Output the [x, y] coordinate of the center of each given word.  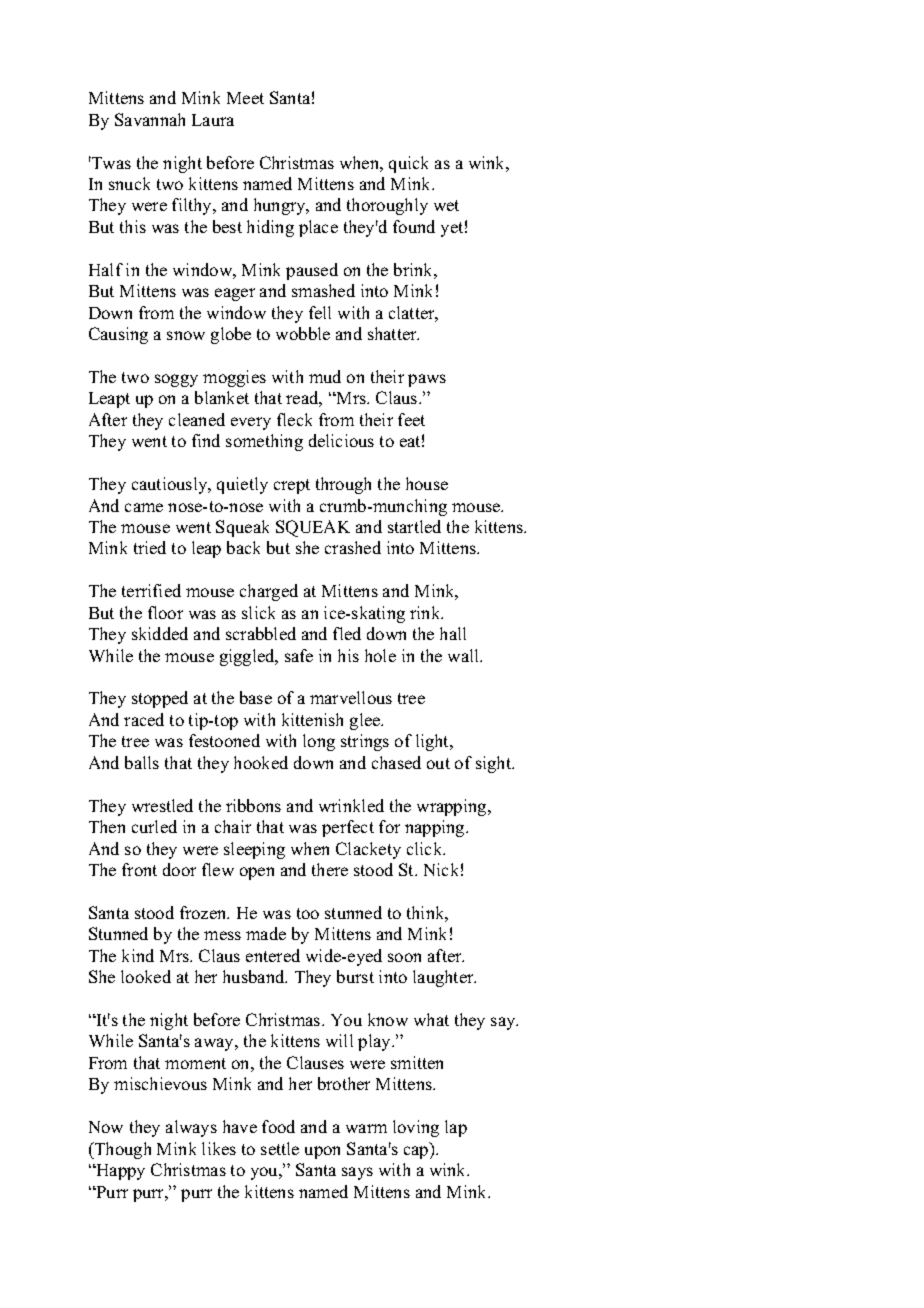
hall [453, 633]
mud [325, 376]
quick [408, 164]
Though [121, 1150]
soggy [176, 380]
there [330, 869]
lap [456, 1128]
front [139, 869]
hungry [281, 206]
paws [427, 380]
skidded [160, 633]
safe [299, 655]
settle [280, 1148]
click [426, 848]
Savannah [150, 119]
